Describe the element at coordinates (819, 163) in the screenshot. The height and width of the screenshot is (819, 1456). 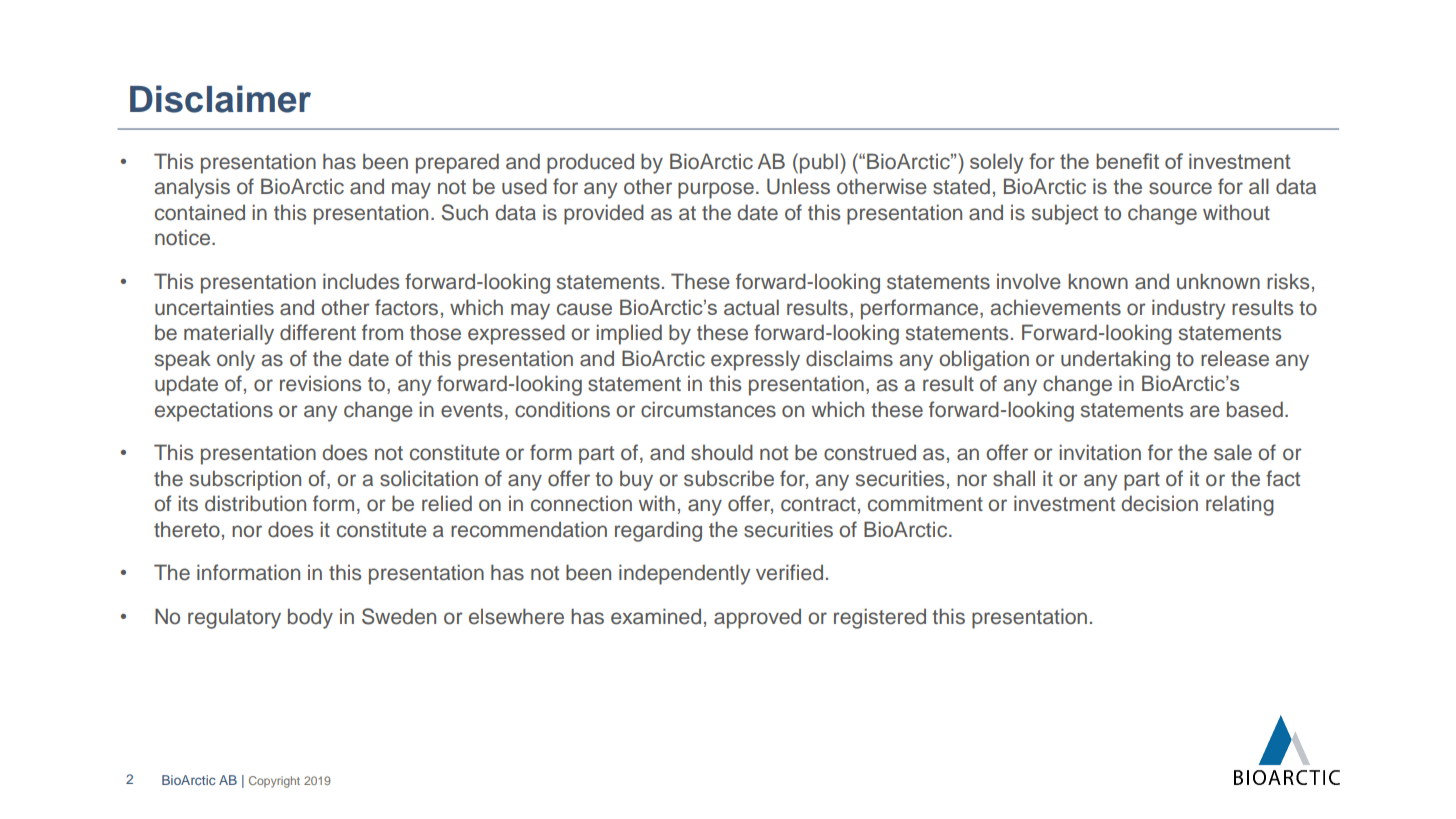
I see `publ` at that location.
